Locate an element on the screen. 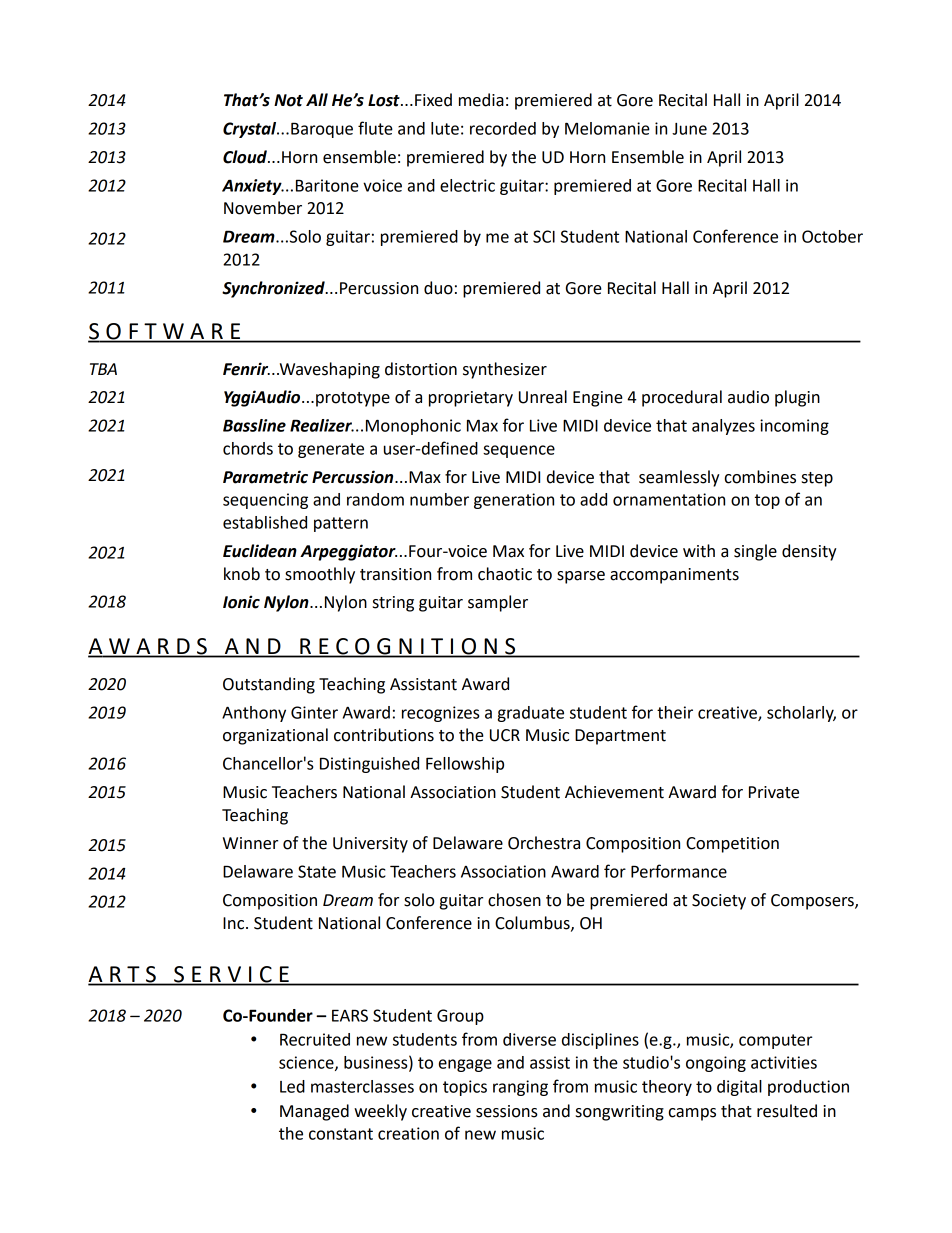 This screenshot has height=1233, width=952. combines is located at coordinates (760, 477).
